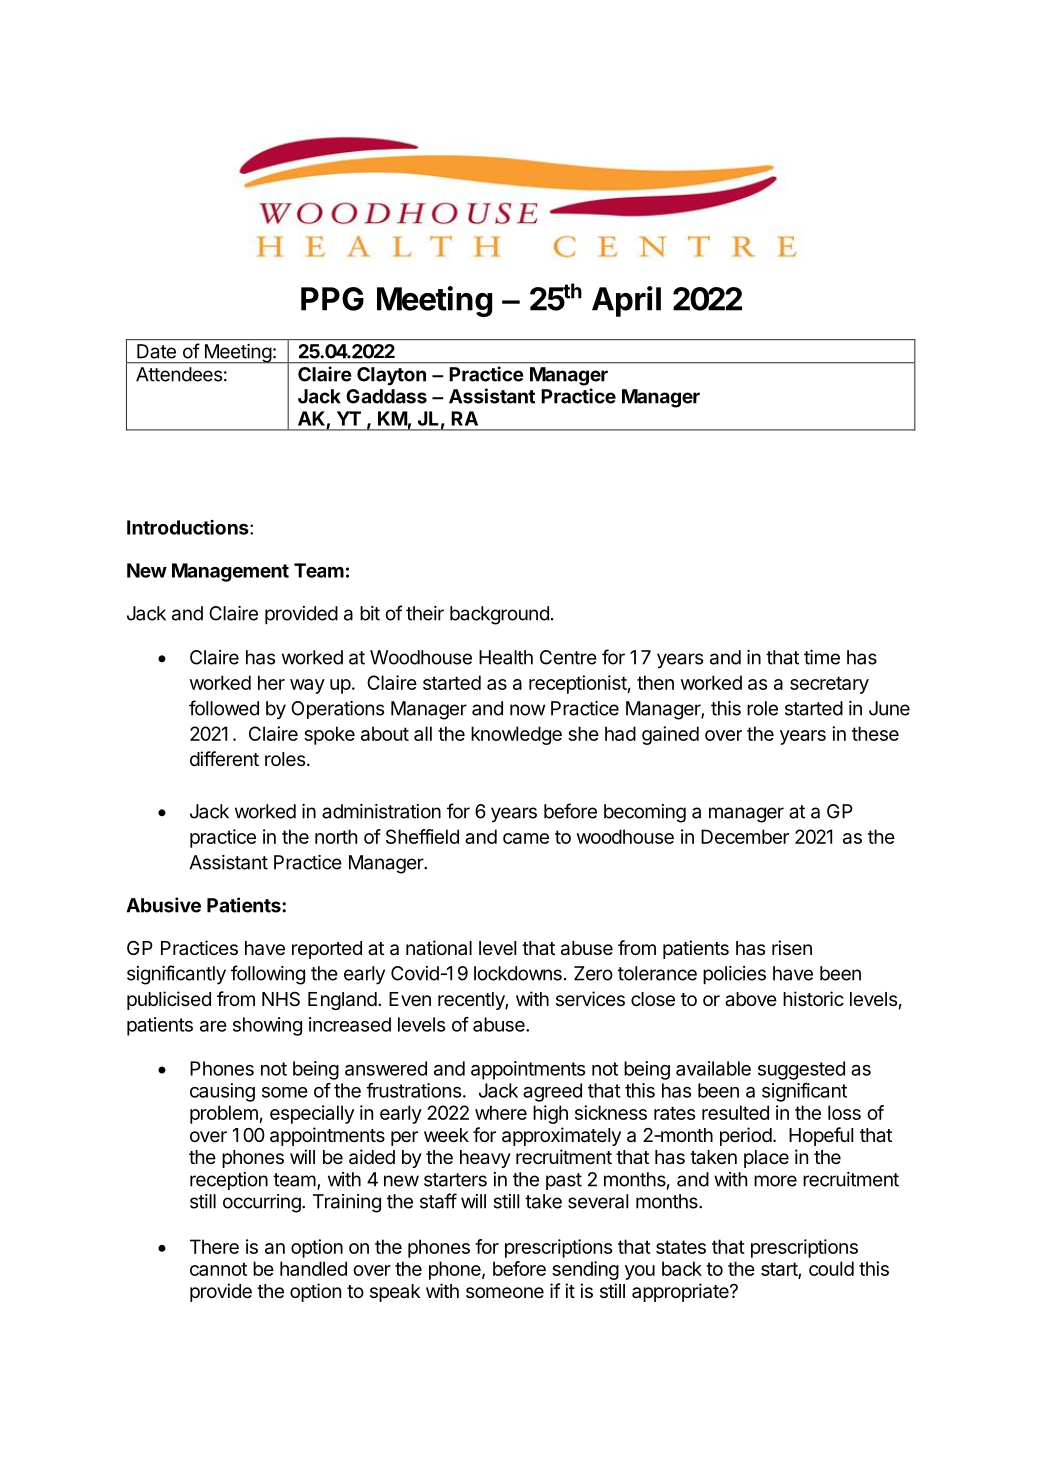 This image has width=1041, height=1472. What do you see at coordinates (332, 299) in the image?
I see `PPG` at bounding box center [332, 299].
